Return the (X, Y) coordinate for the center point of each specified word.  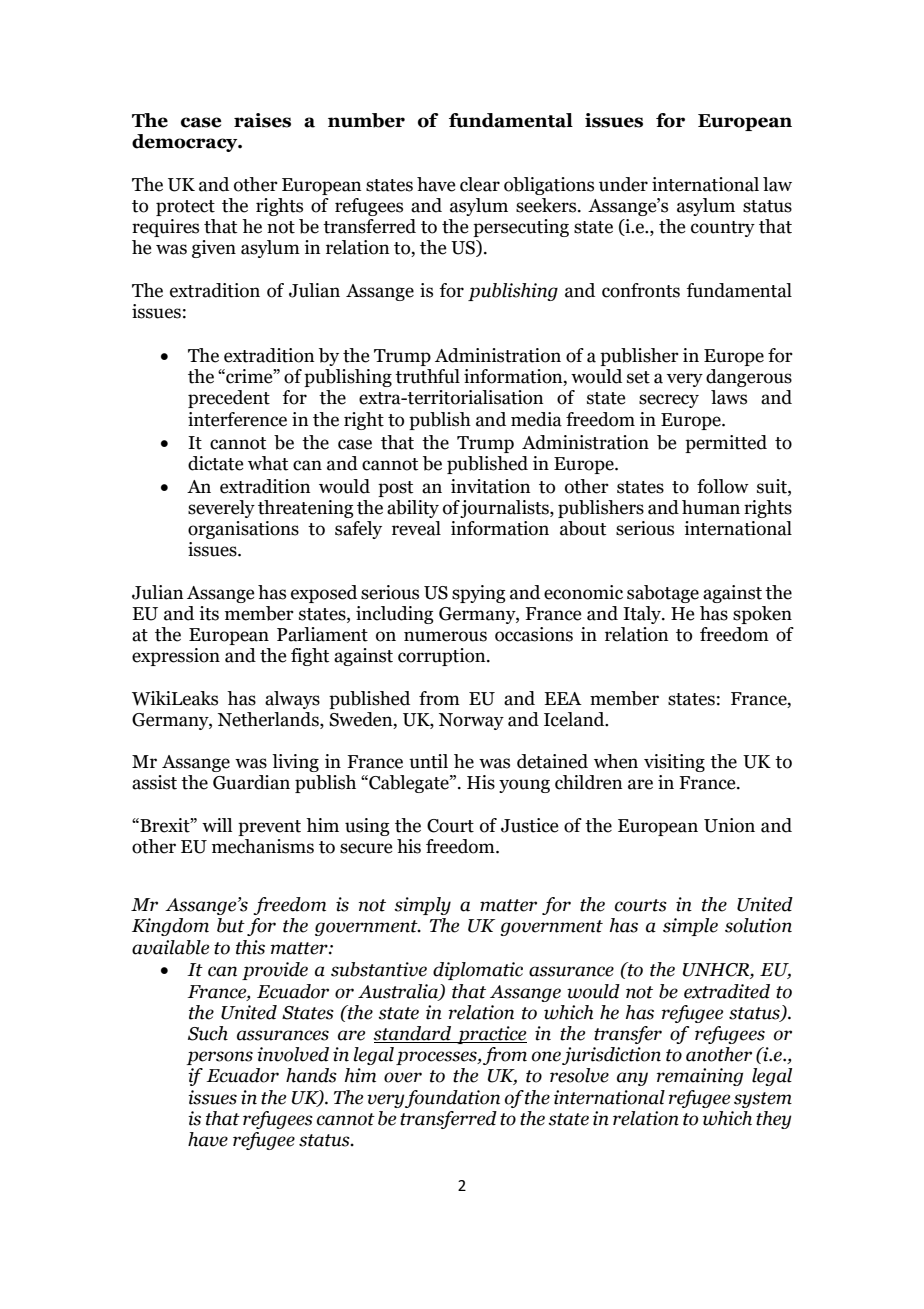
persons (219, 1058)
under (623, 184)
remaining (700, 1077)
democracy (186, 143)
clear (480, 184)
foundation (452, 1099)
